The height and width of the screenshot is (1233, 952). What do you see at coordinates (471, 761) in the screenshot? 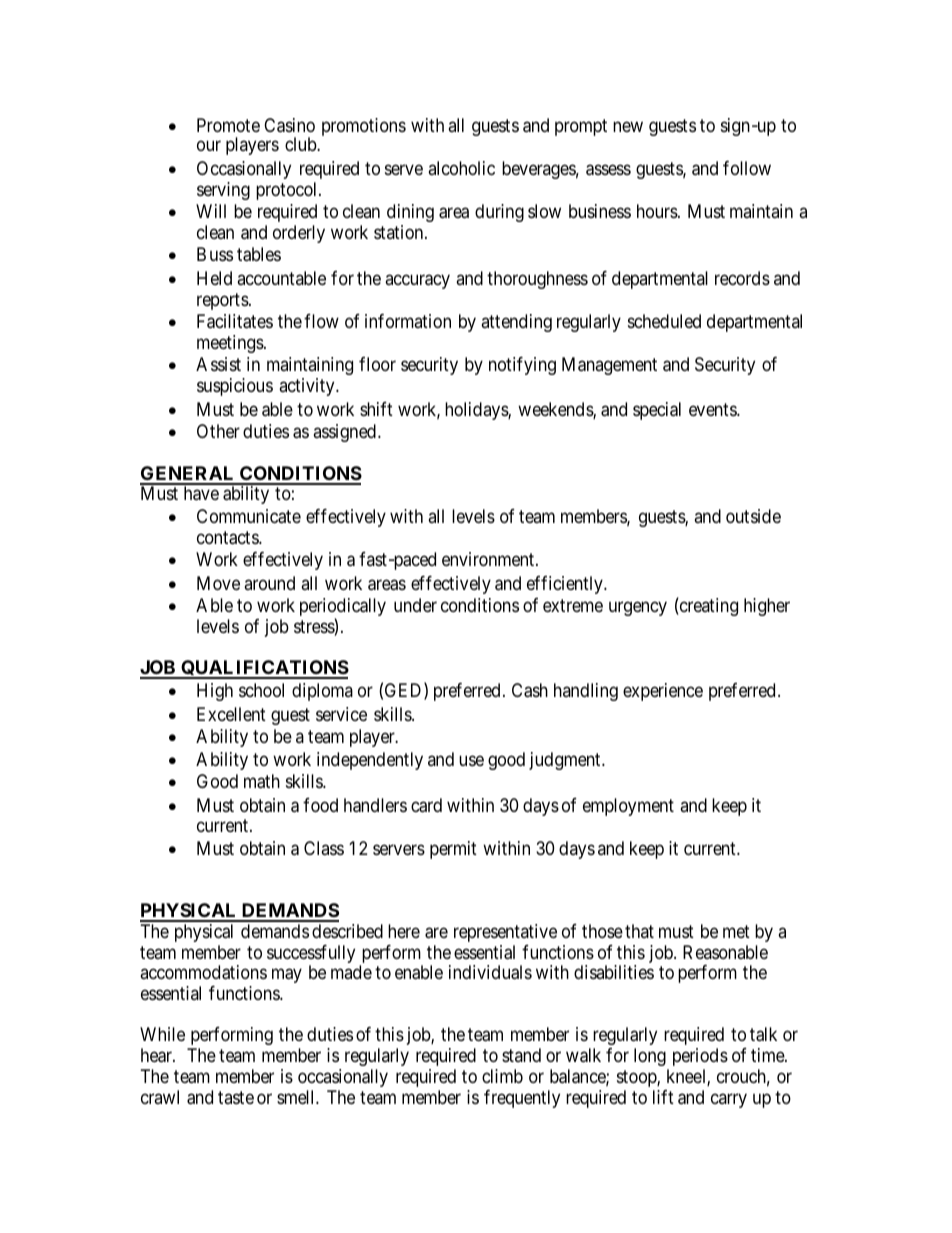
I see `use` at bounding box center [471, 761].
